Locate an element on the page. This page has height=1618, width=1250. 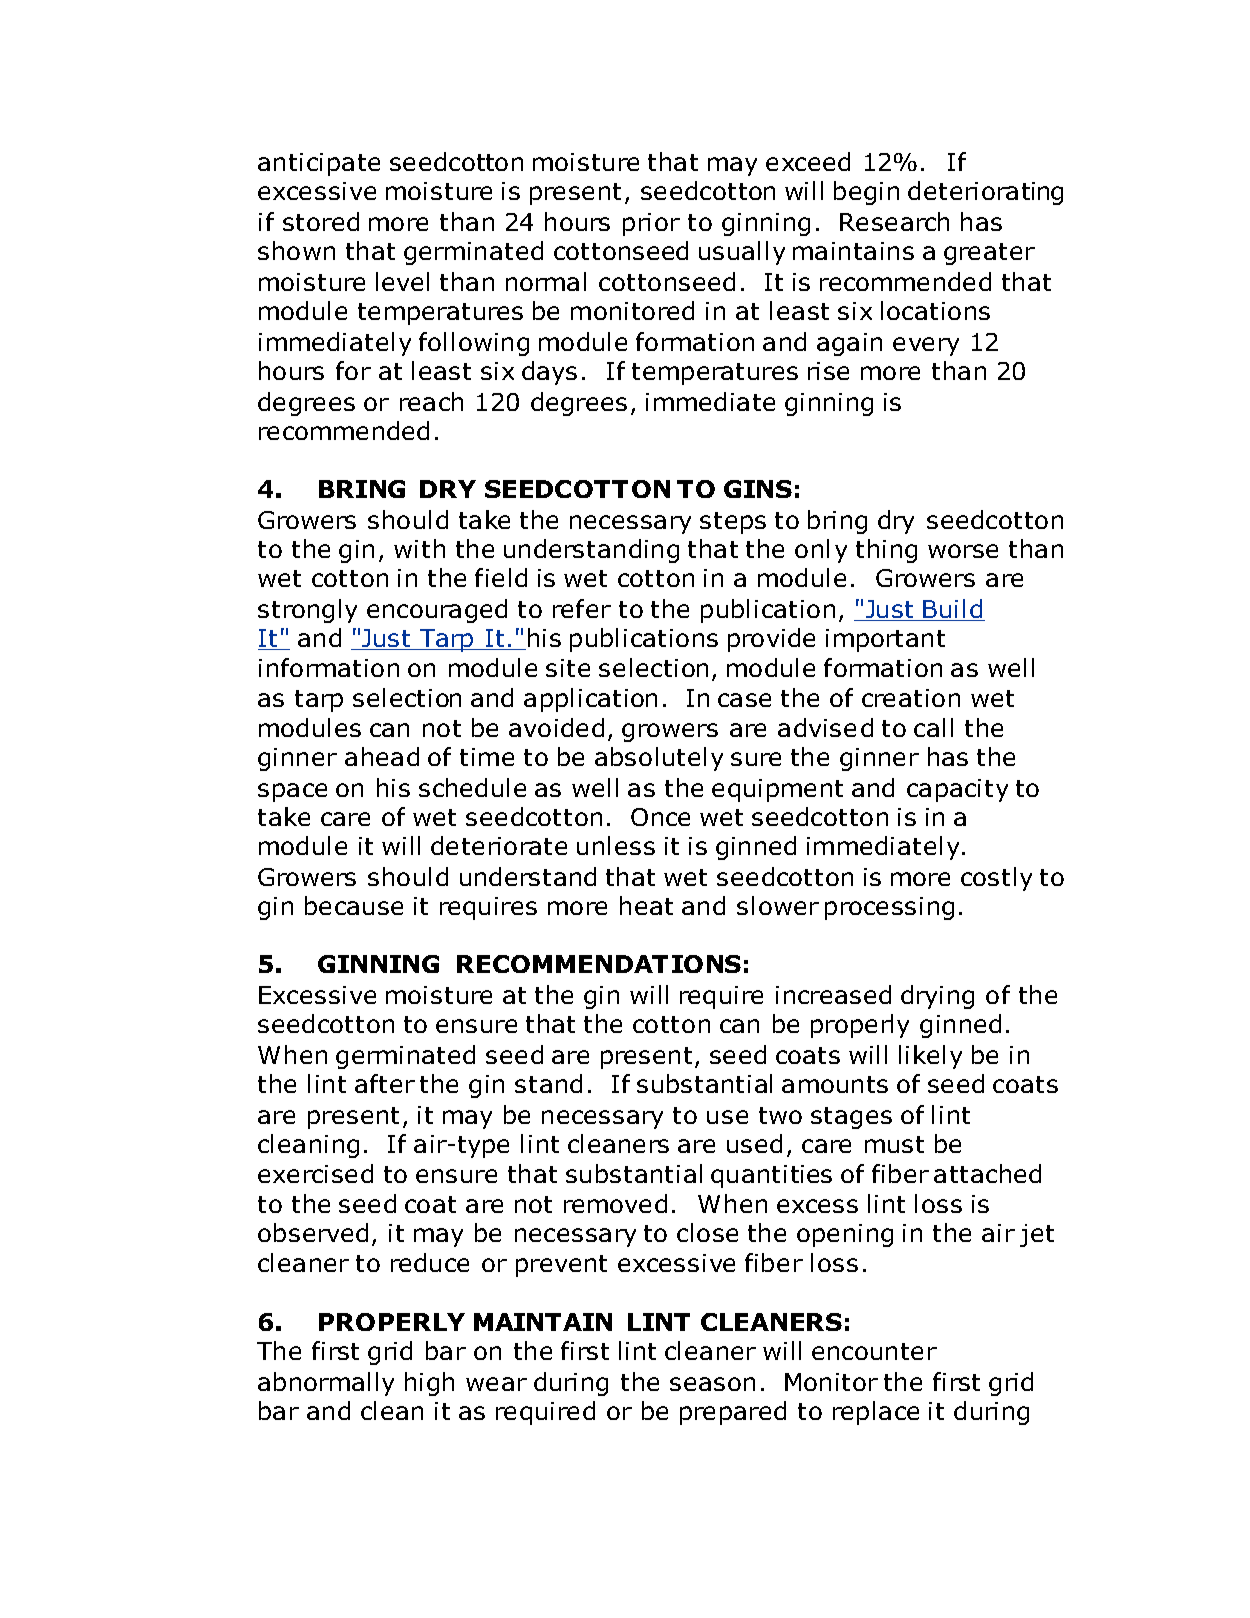
deteriorating is located at coordinates (985, 193).
